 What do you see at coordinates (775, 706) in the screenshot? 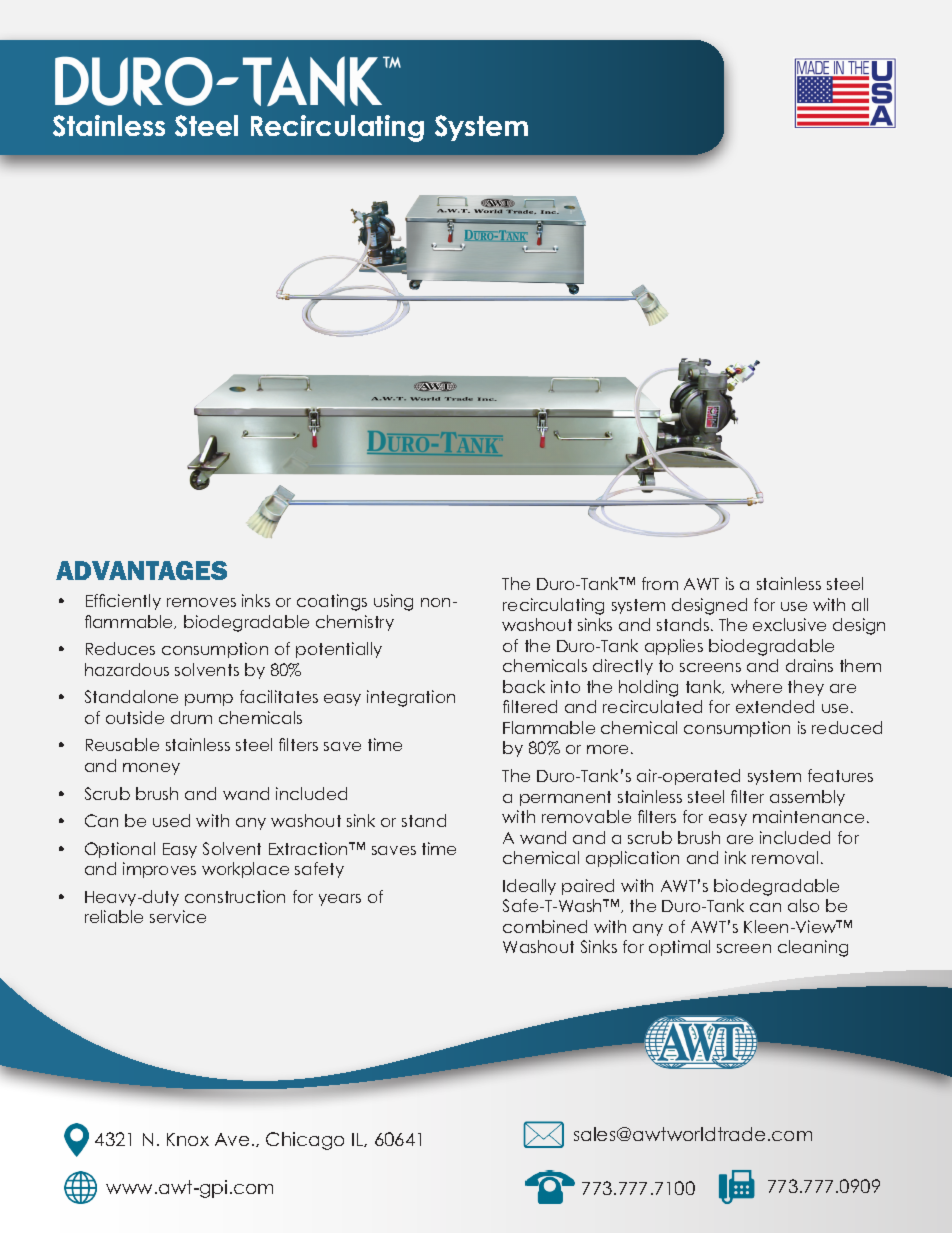
I see `extended` at bounding box center [775, 706].
